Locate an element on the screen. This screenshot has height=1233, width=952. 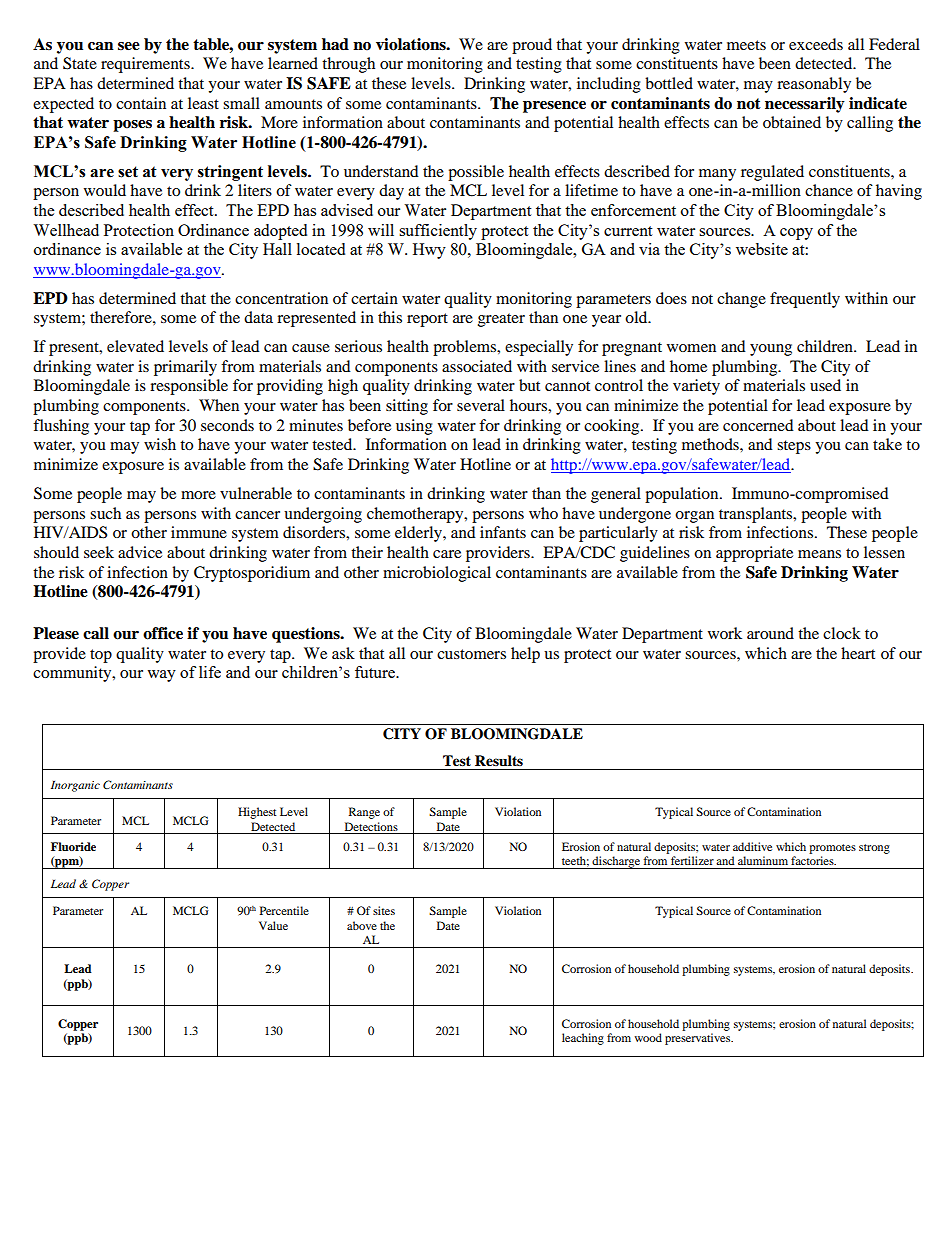
proud is located at coordinates (532, 46).
